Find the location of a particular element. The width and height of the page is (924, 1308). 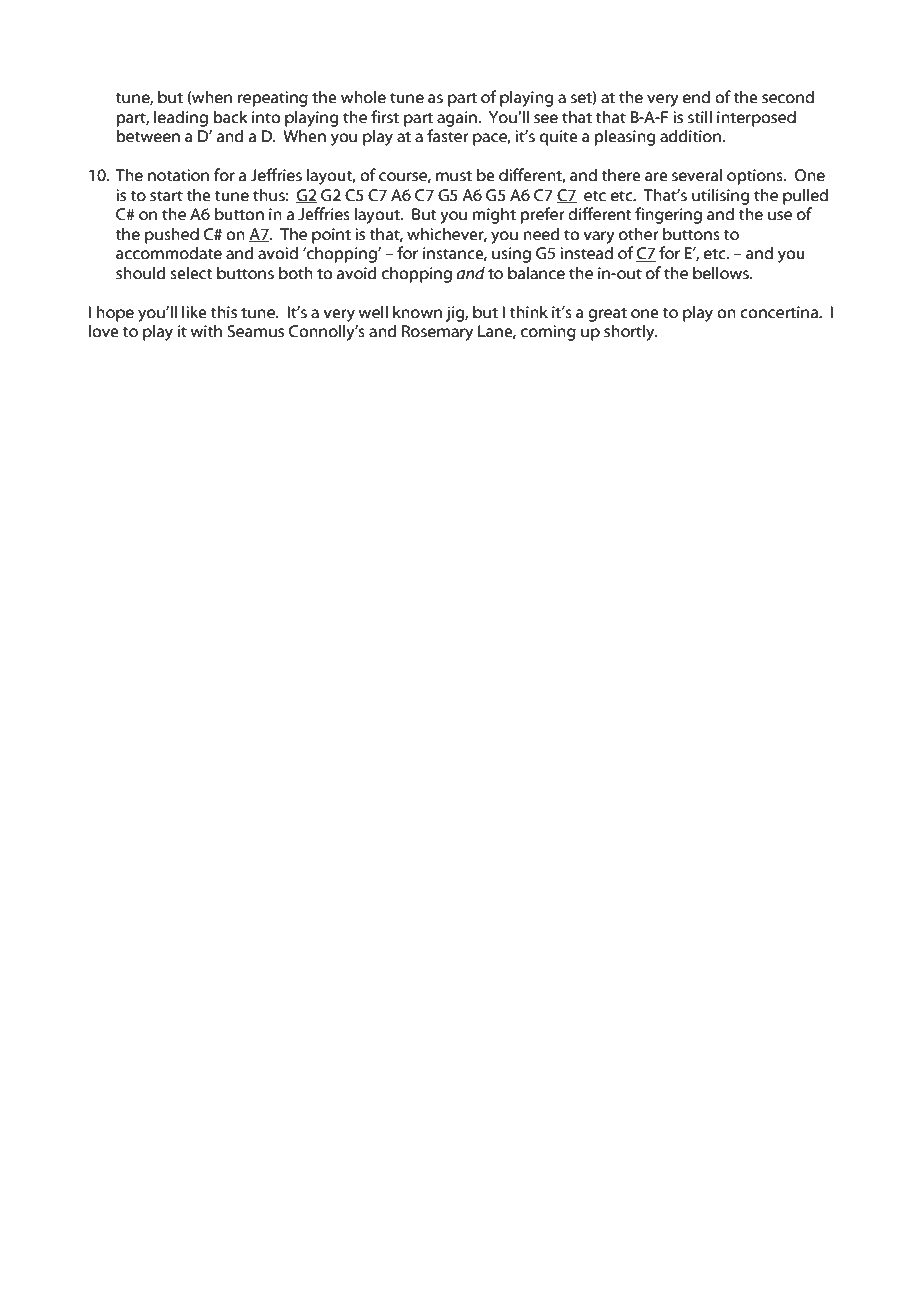

several is located at coordinates (697, 175).
